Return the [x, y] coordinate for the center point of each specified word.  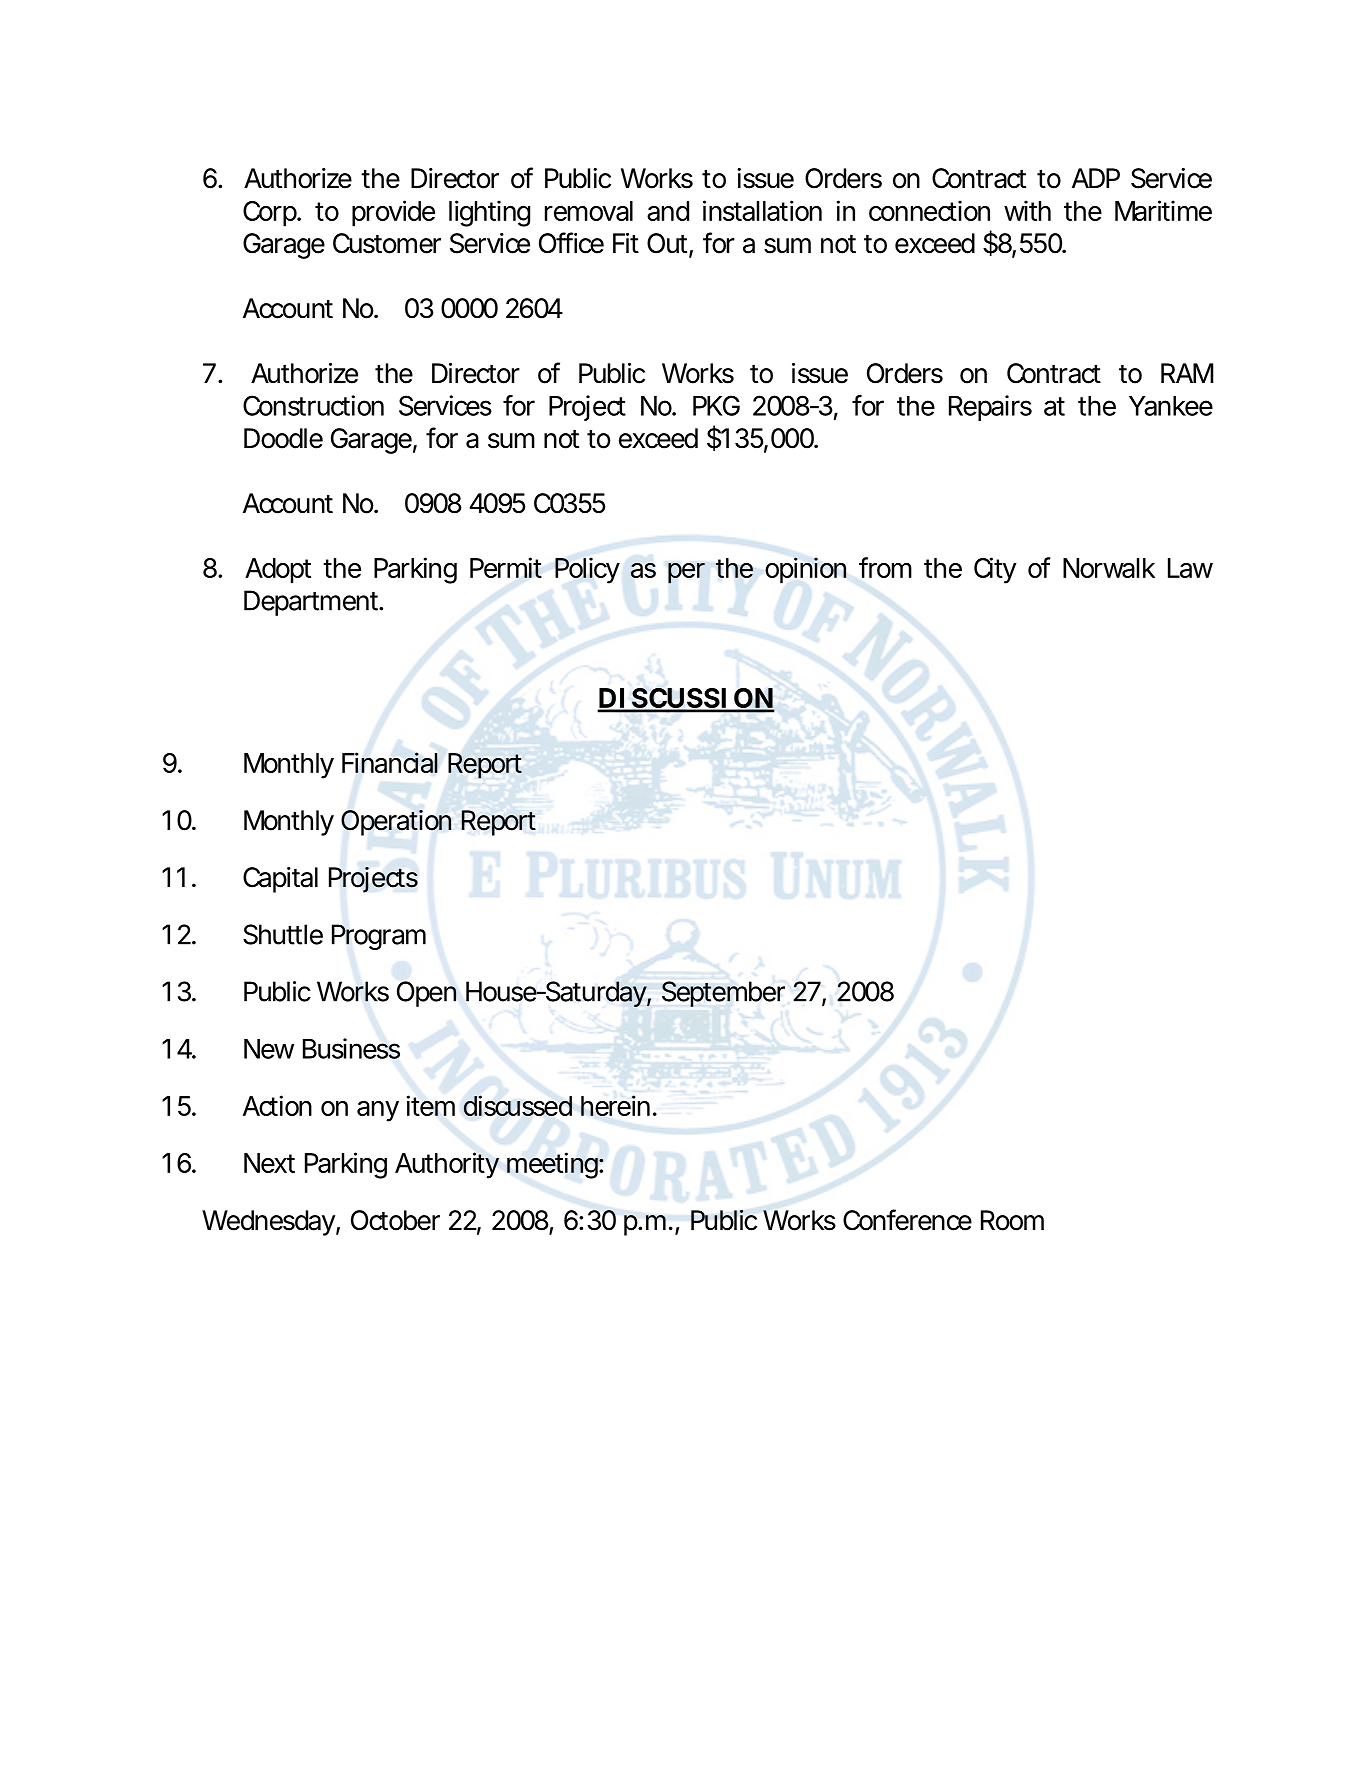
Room [1012, 1220]
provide [393, 213]
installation [762, 210]
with [1027, 210]
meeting [553, 1165]
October [395, 1220]
